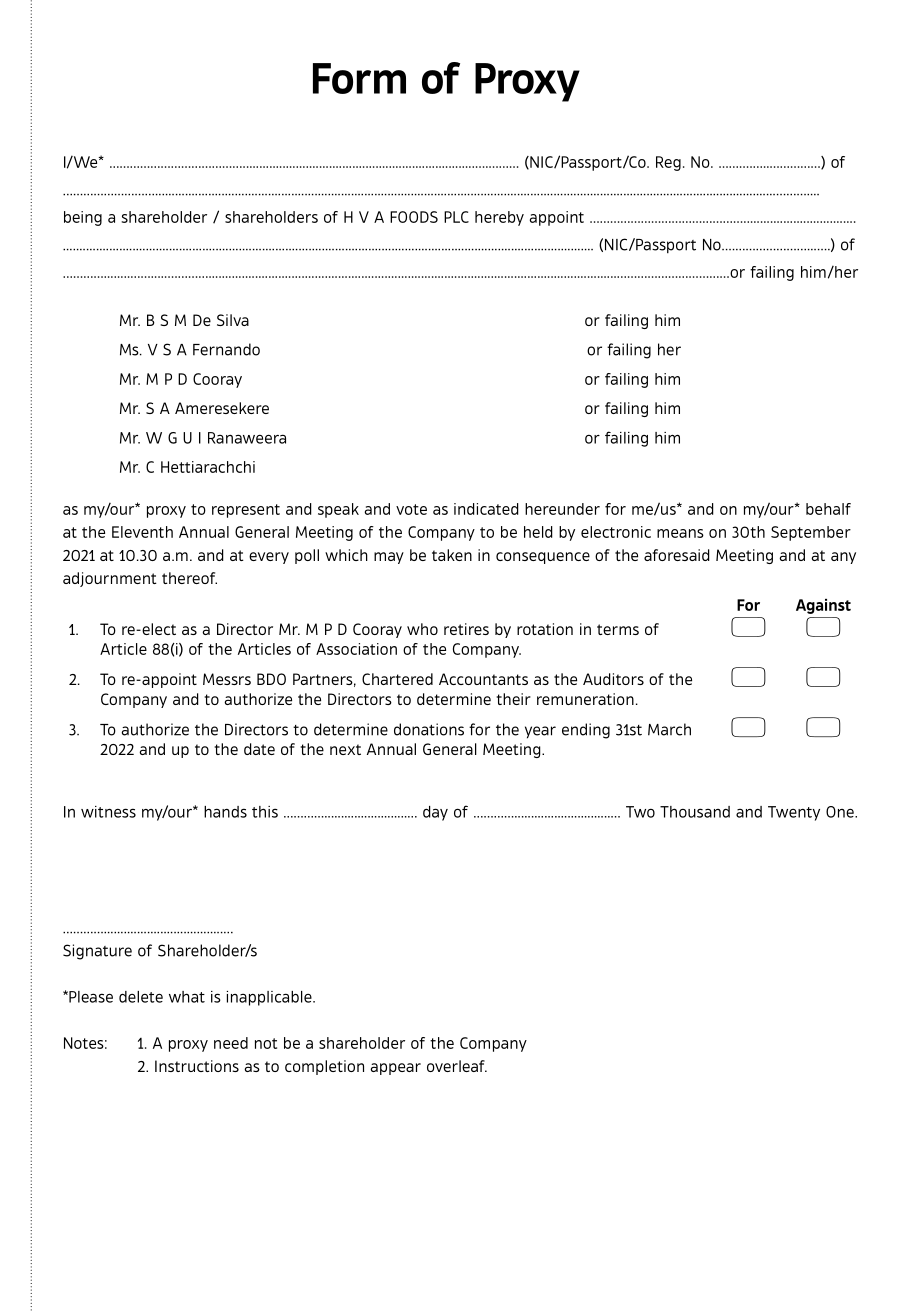 Image resolution: width=924 pixels, height=1311 pixels. Describe the element at coordinates (452, 555) in the screenshot. I see `taken` at that location.
